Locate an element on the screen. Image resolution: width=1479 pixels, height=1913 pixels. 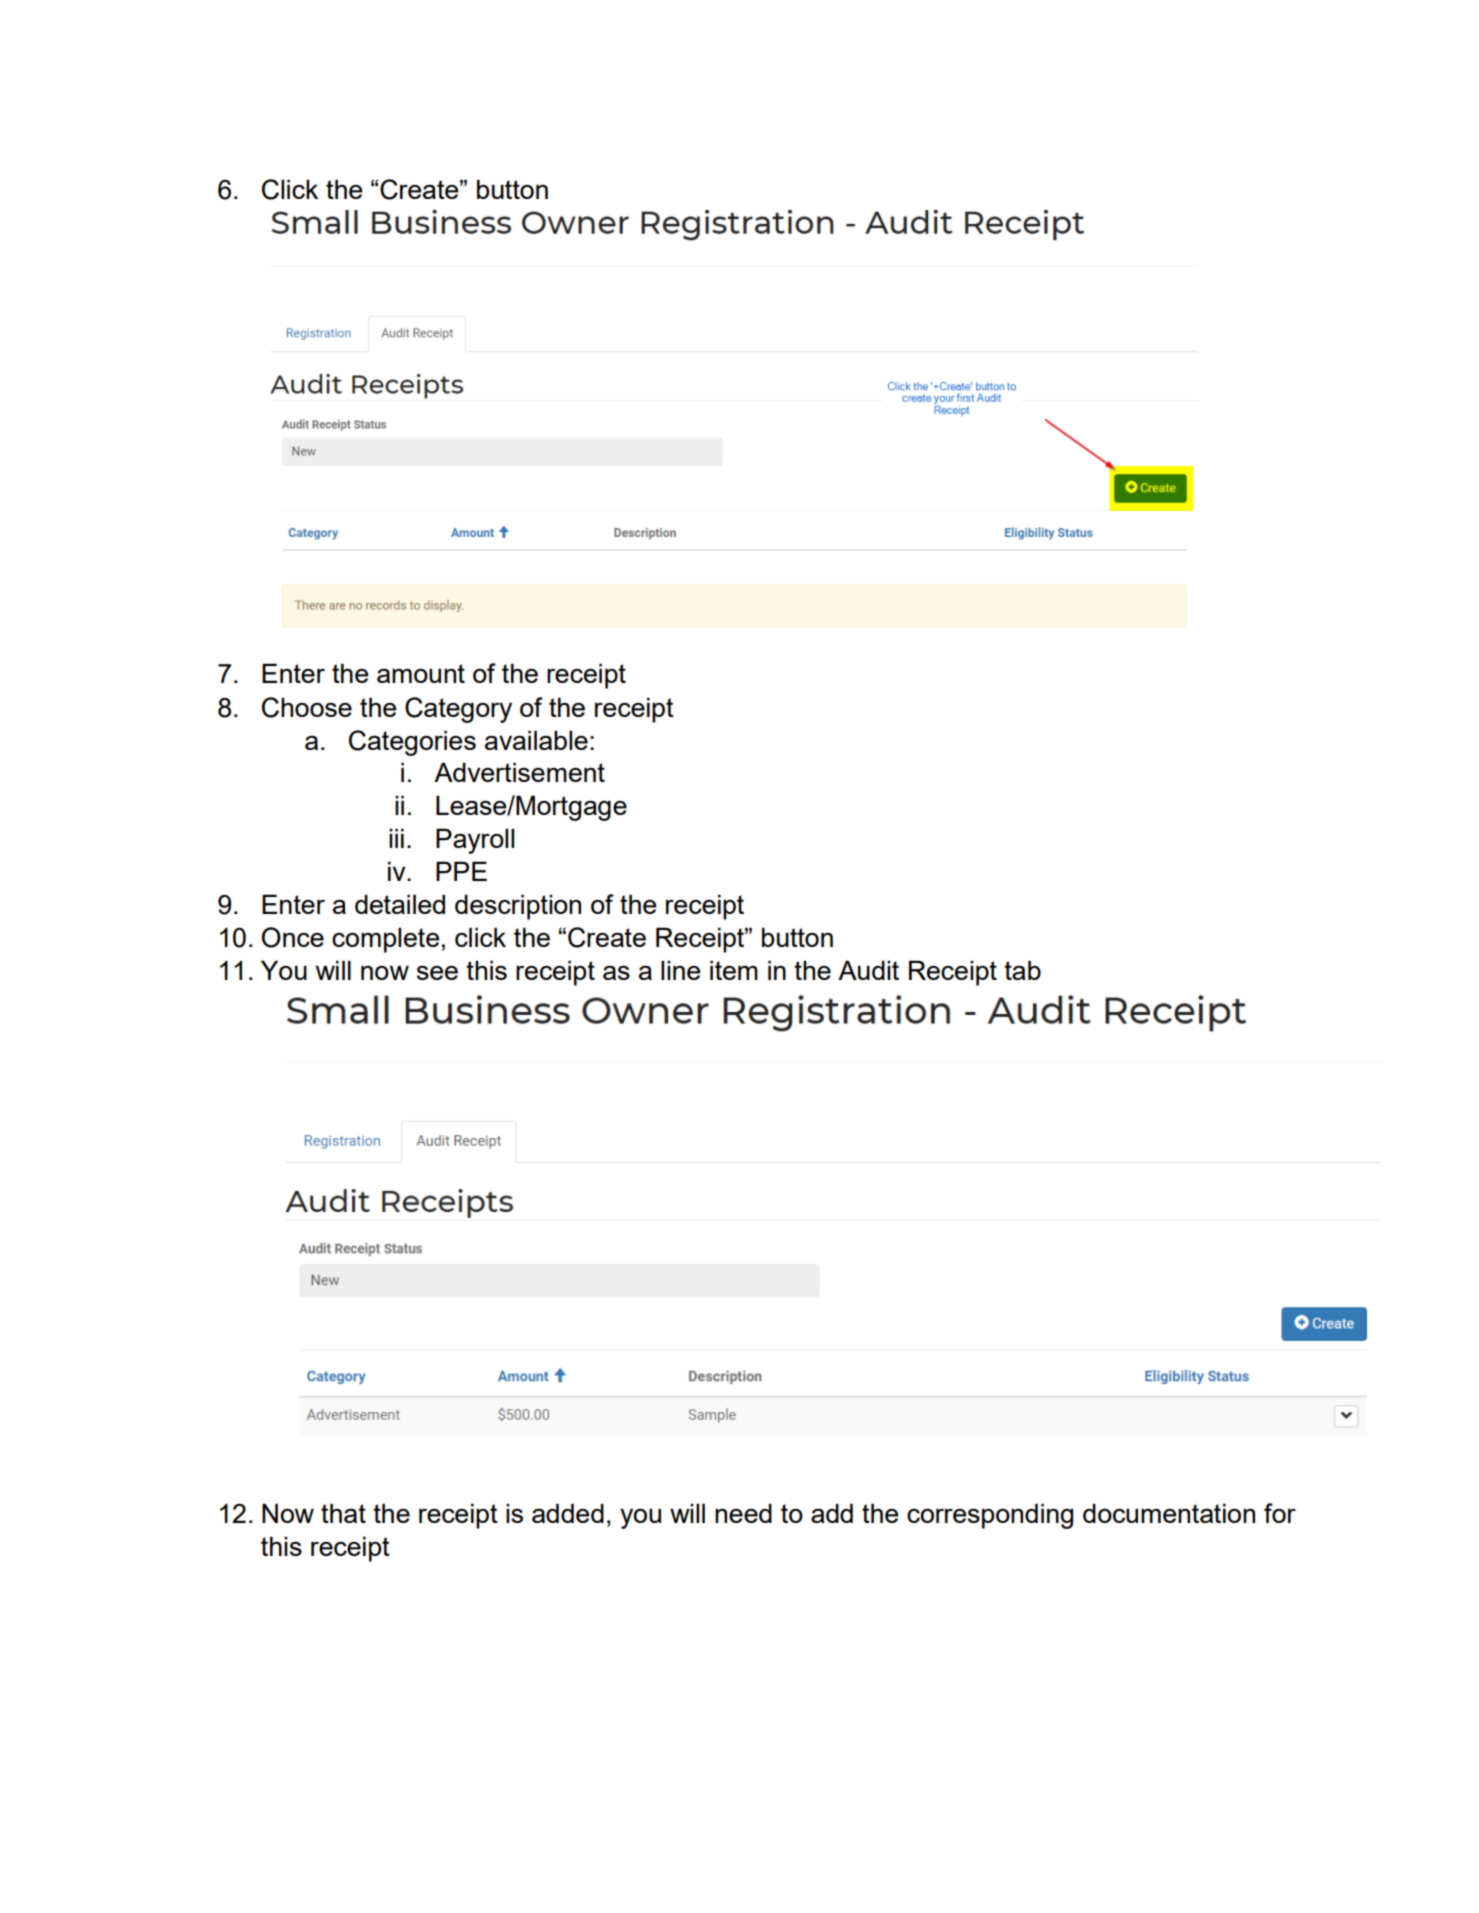
item is located at coordinates (734, 970).
